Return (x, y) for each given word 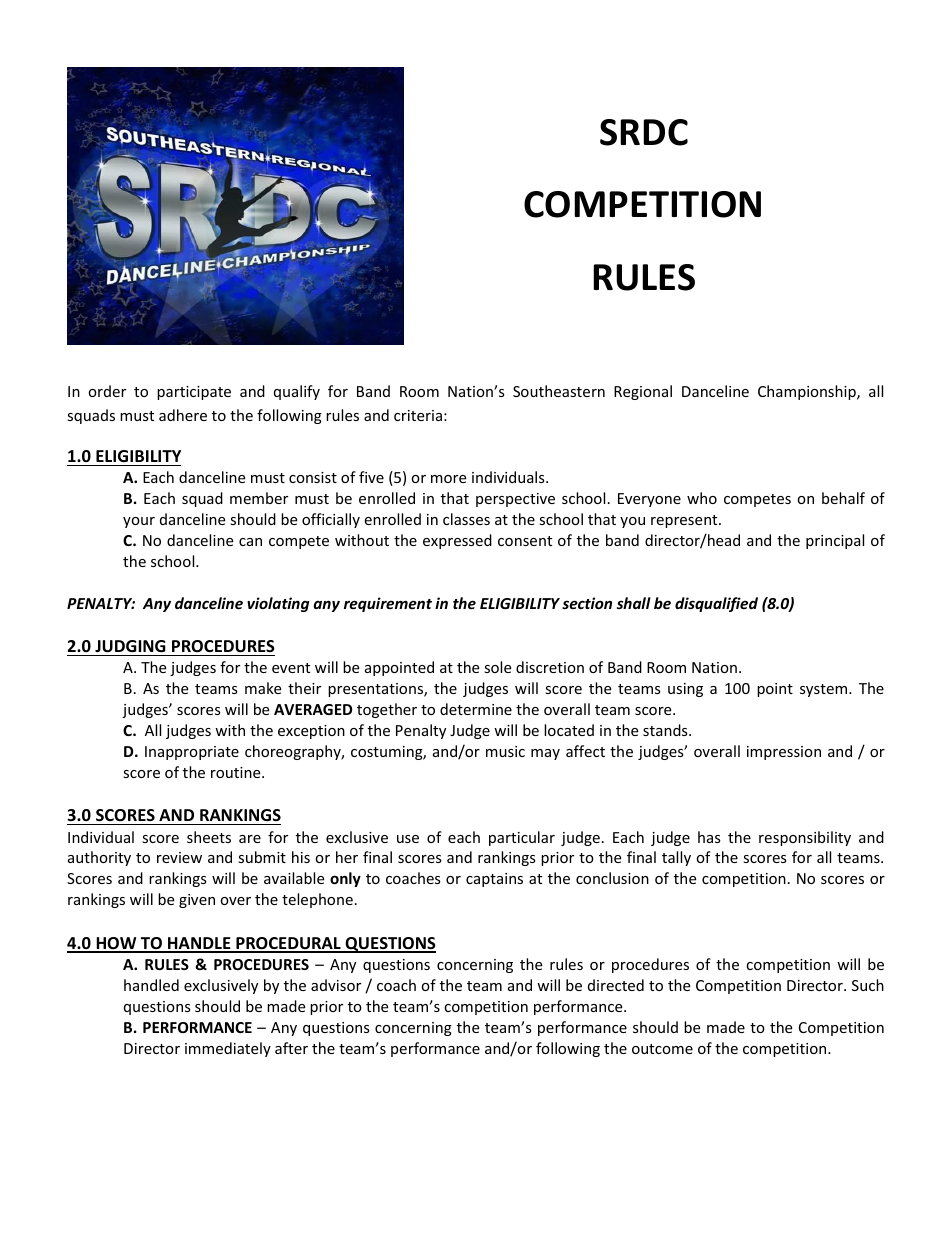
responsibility (805, 838)
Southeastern (559, 391)
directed (616, 985)
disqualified (716, 604)
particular (522, 838)
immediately (228, 1049)
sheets (209, 837)
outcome (662, 1049)
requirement (388, 604)
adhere (183, 415)
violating (278, 604)
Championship (808, 392)
